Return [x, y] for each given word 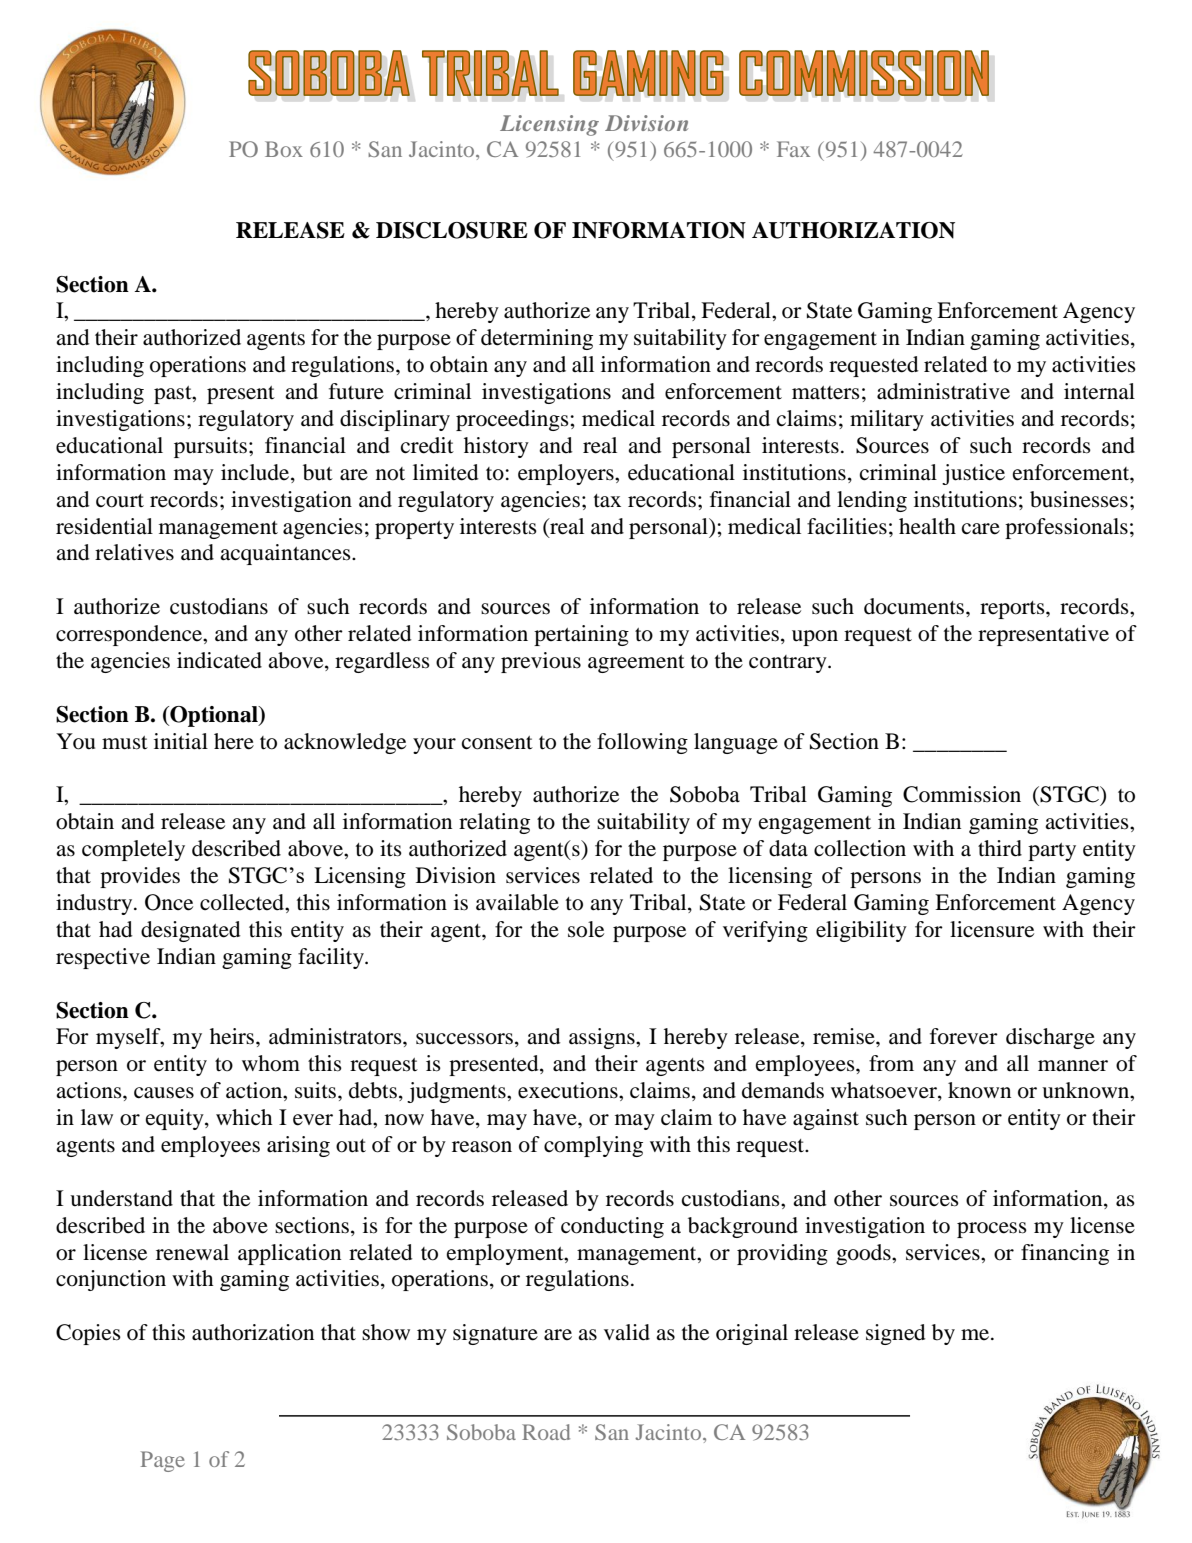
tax [607, 500]
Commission [962, 794]
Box [284, 149]
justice [973, 474]
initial [181, 741]
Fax [793, 149]
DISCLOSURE [452, 230]
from [891, 1063]
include [256, 473]
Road [546, 1432]
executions [569, 1090]
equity [176, 1119]
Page [163, 1461]
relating [494, 823]
